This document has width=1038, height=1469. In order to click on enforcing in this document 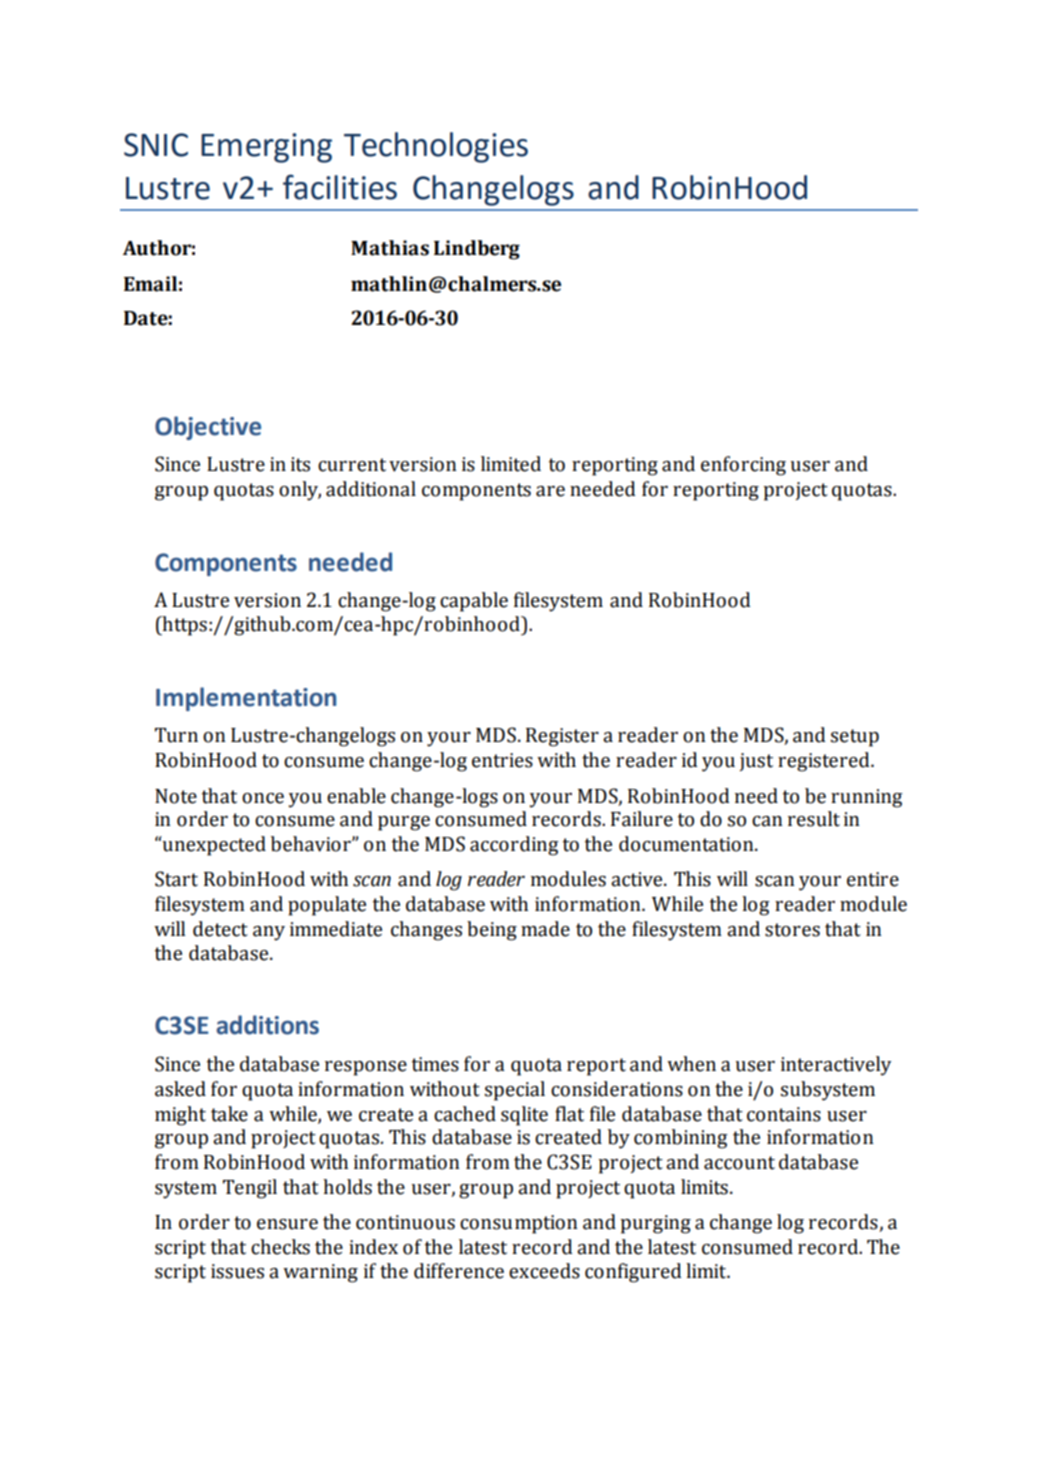, I will do `click(743, 466)`.
